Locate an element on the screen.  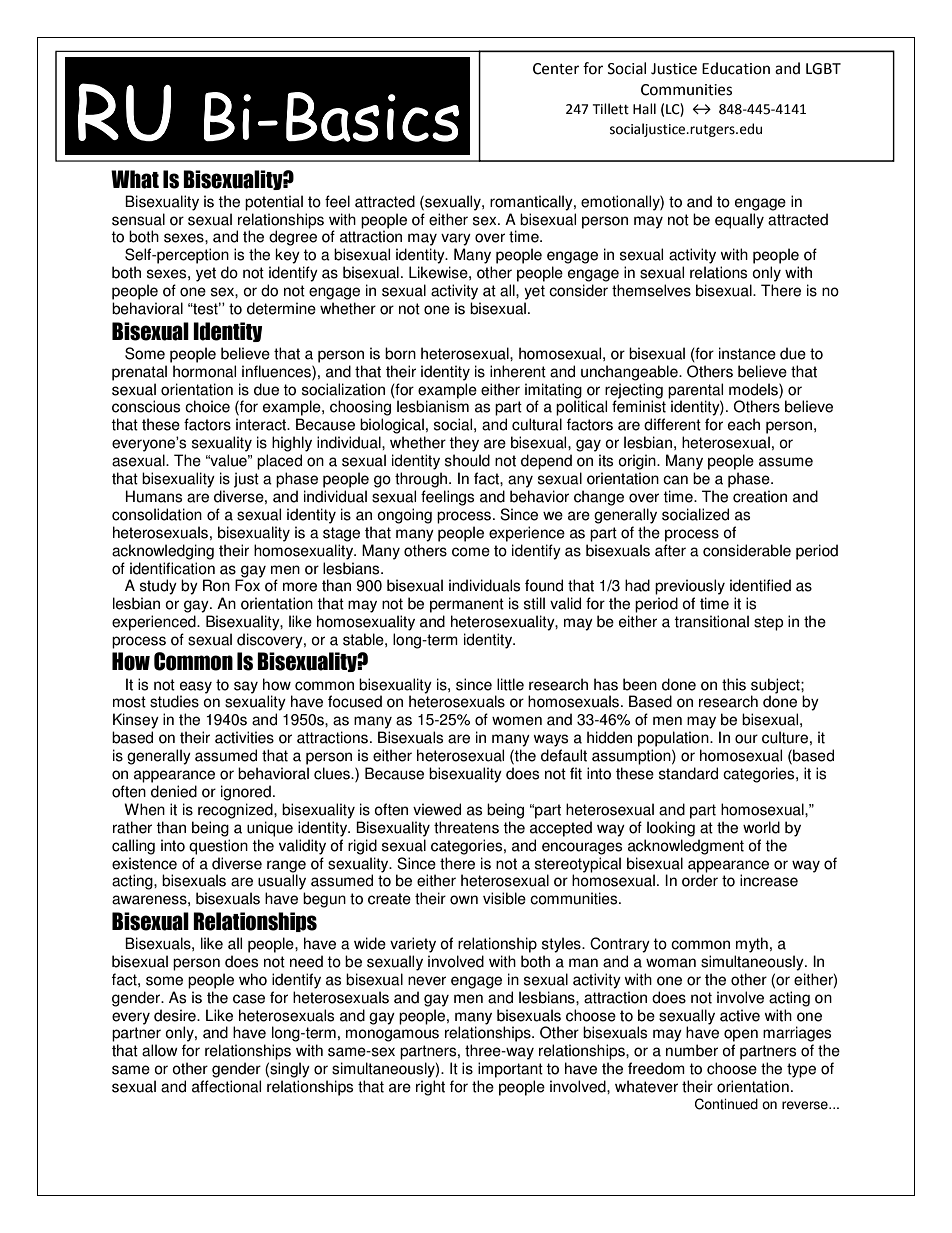
hormonal is located at coordinates (204, 371).
